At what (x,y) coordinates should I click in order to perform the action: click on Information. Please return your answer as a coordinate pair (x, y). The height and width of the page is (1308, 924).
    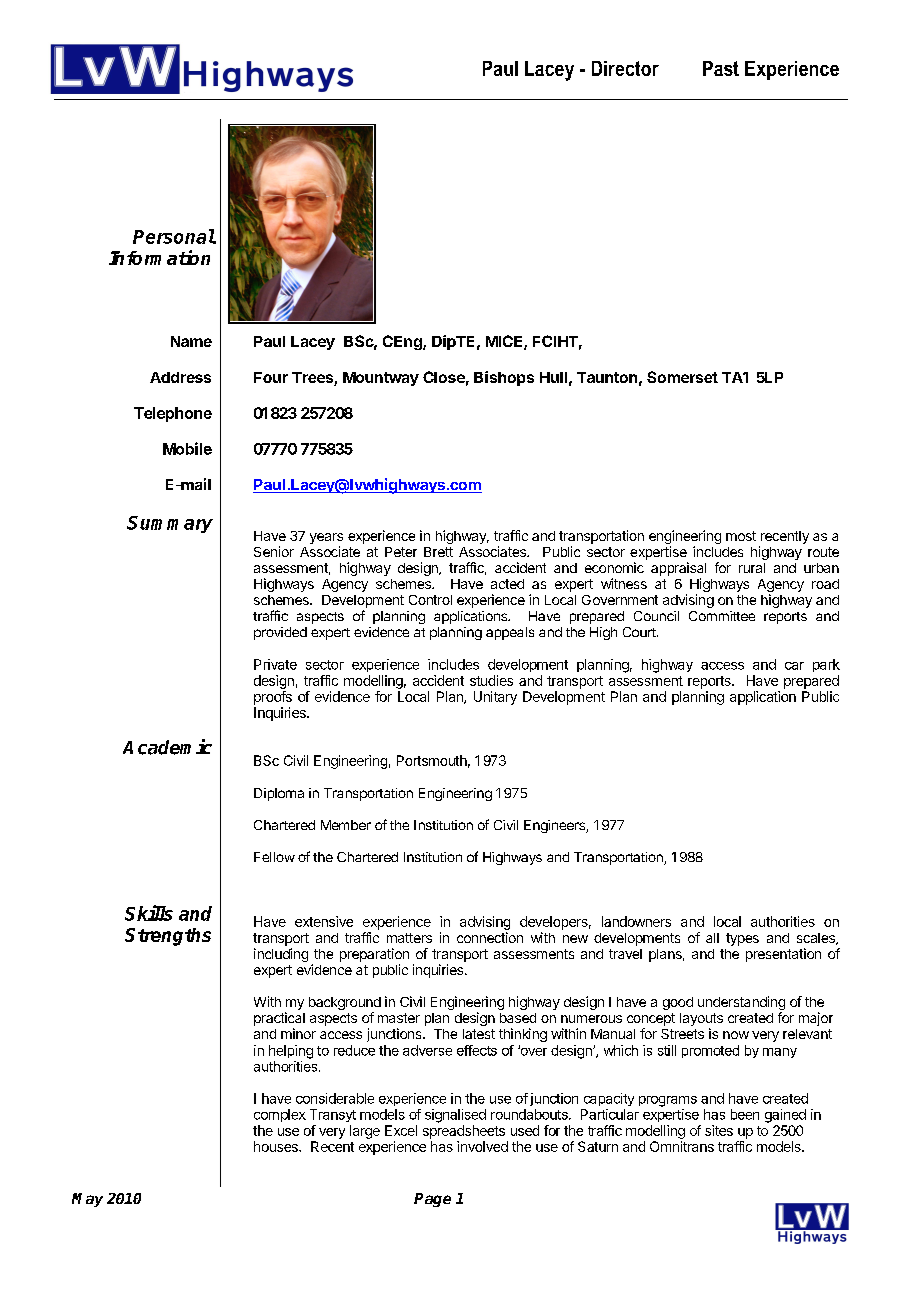
    Looking at the image, I should click on (159, 257).
